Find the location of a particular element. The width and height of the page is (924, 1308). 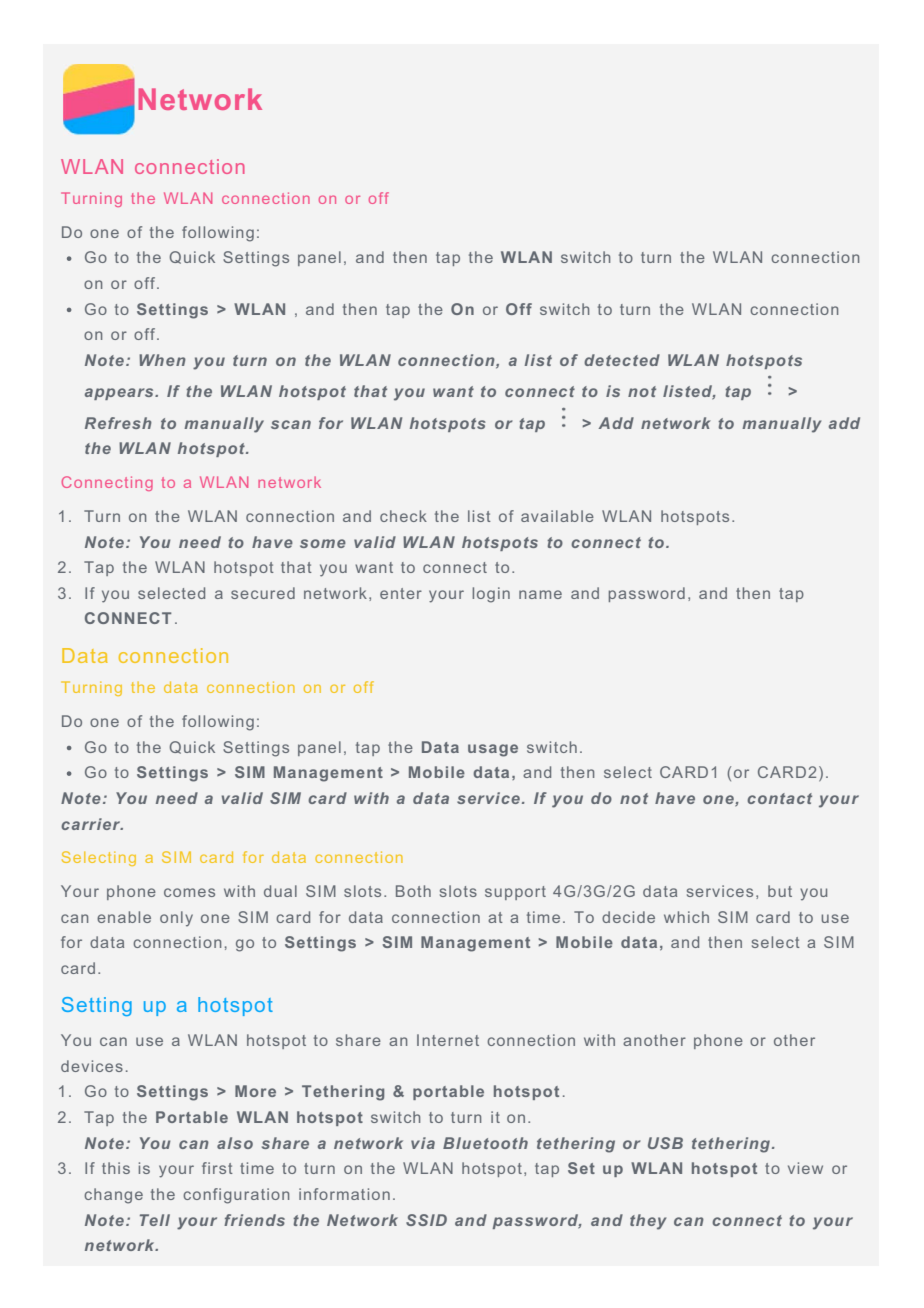

usage is located at coordinates (493, 750).
